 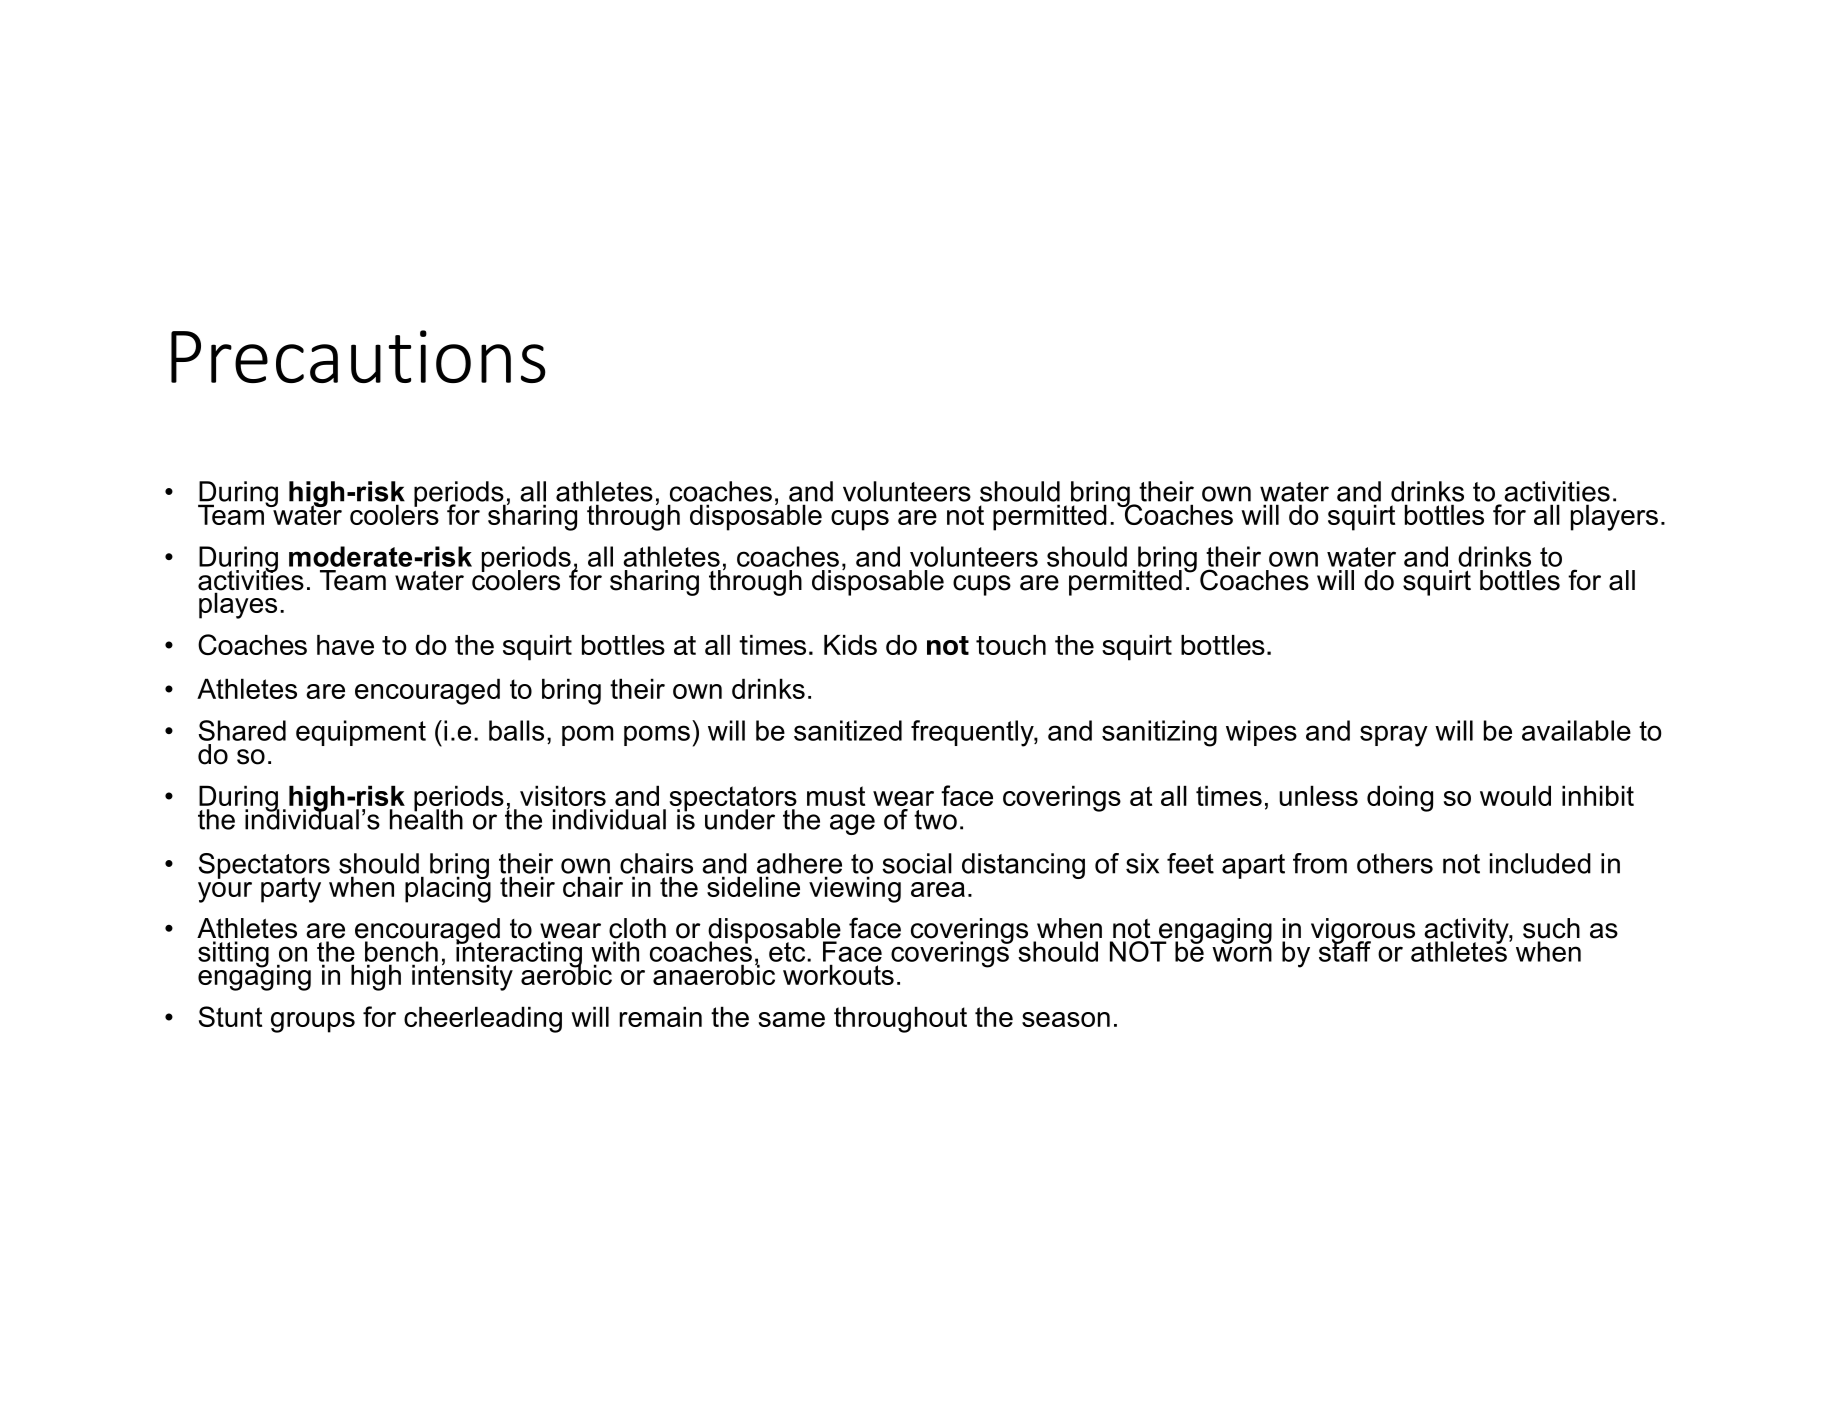 What do you see at coordinates (313, 1022) in the page?
I see `groups` at bounding box center [313, 1022].
